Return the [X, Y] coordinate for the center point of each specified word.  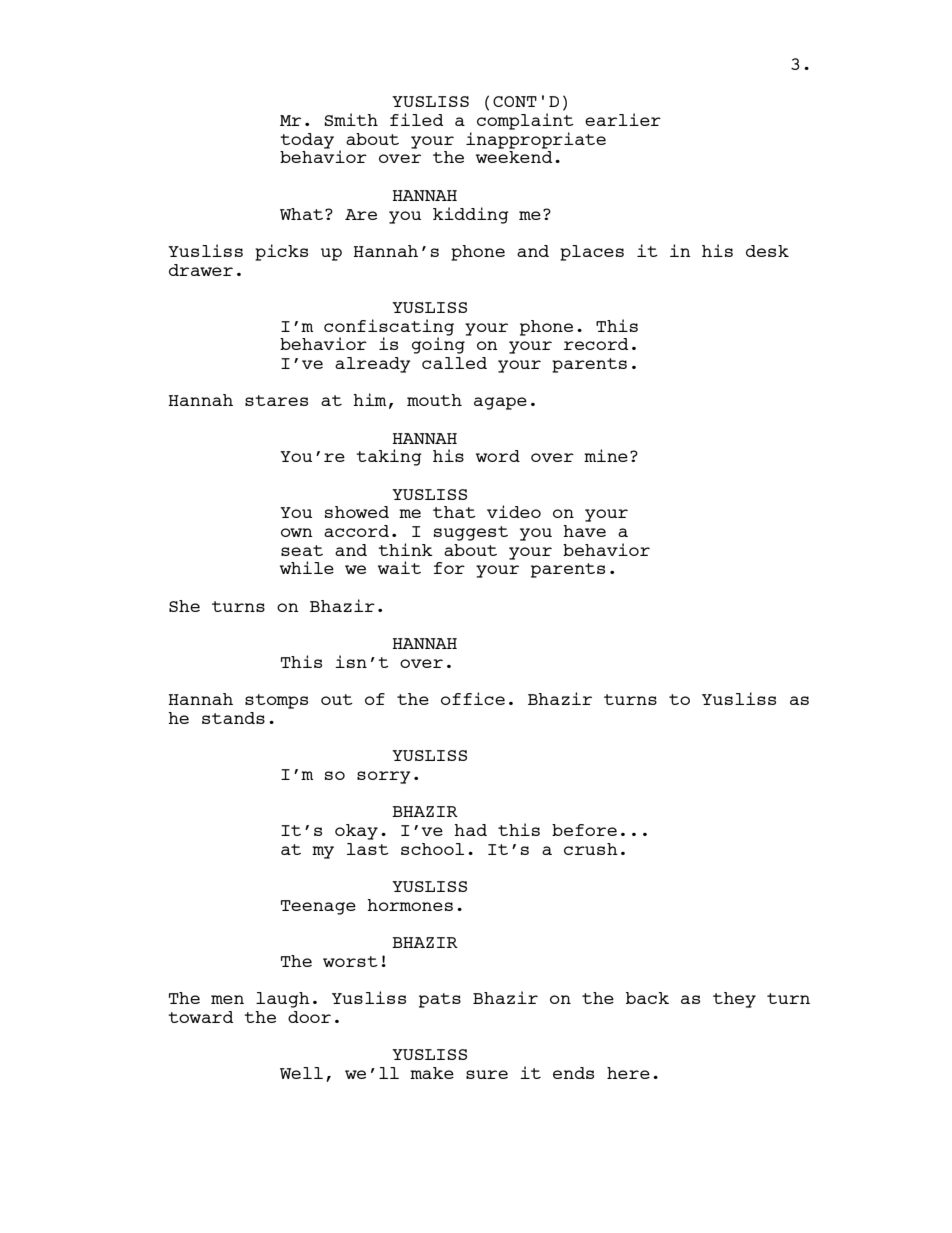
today [307, 141]
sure [487, 1074]
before [584, 830]
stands [233, 718]
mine [606, 455]
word [498, 456]
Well [301, 1073]
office [473, 698]
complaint [525, 121]
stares [276, 400]
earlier [623, 119]
